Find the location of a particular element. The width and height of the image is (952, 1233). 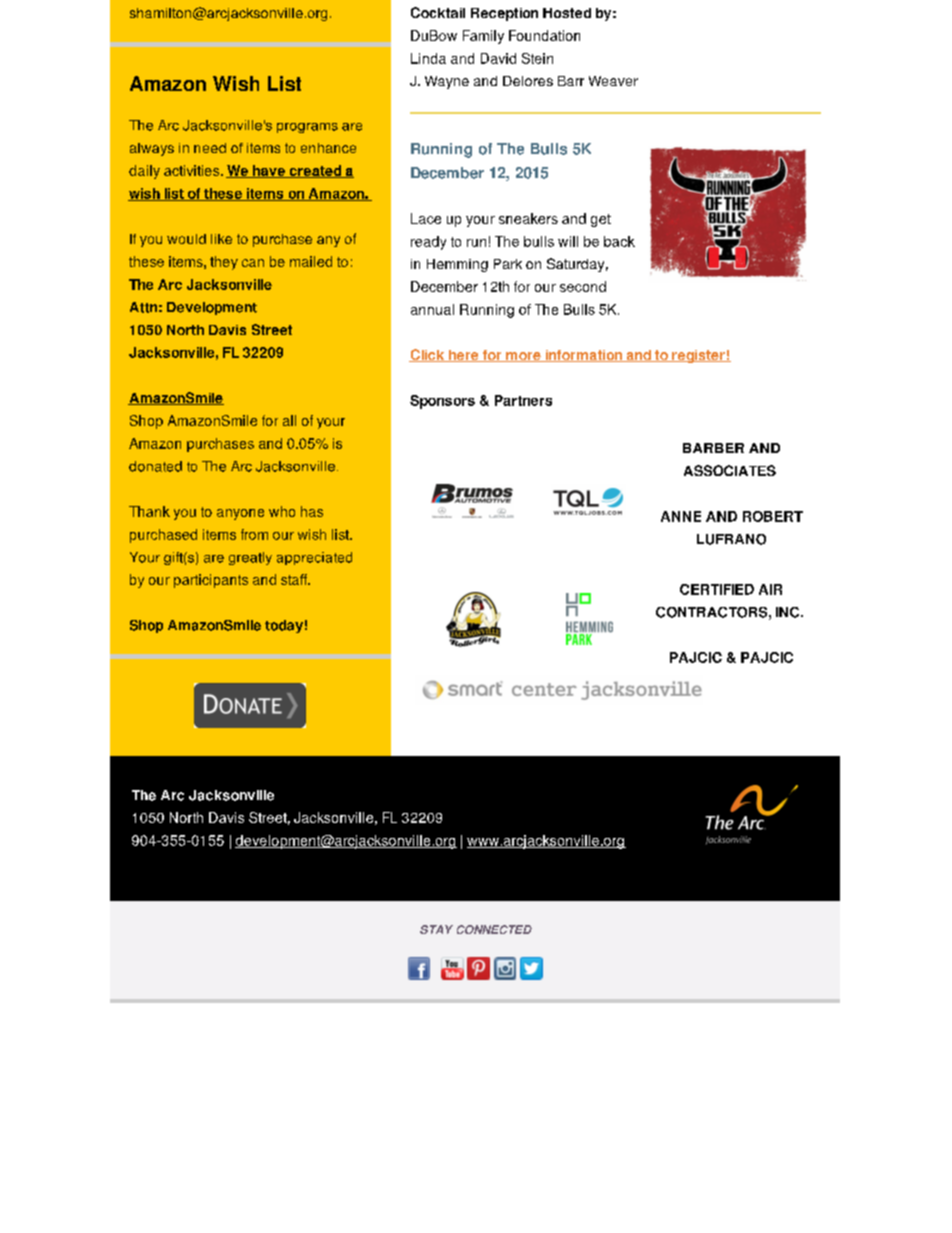

STAY is located at coordinates (436, 929).
